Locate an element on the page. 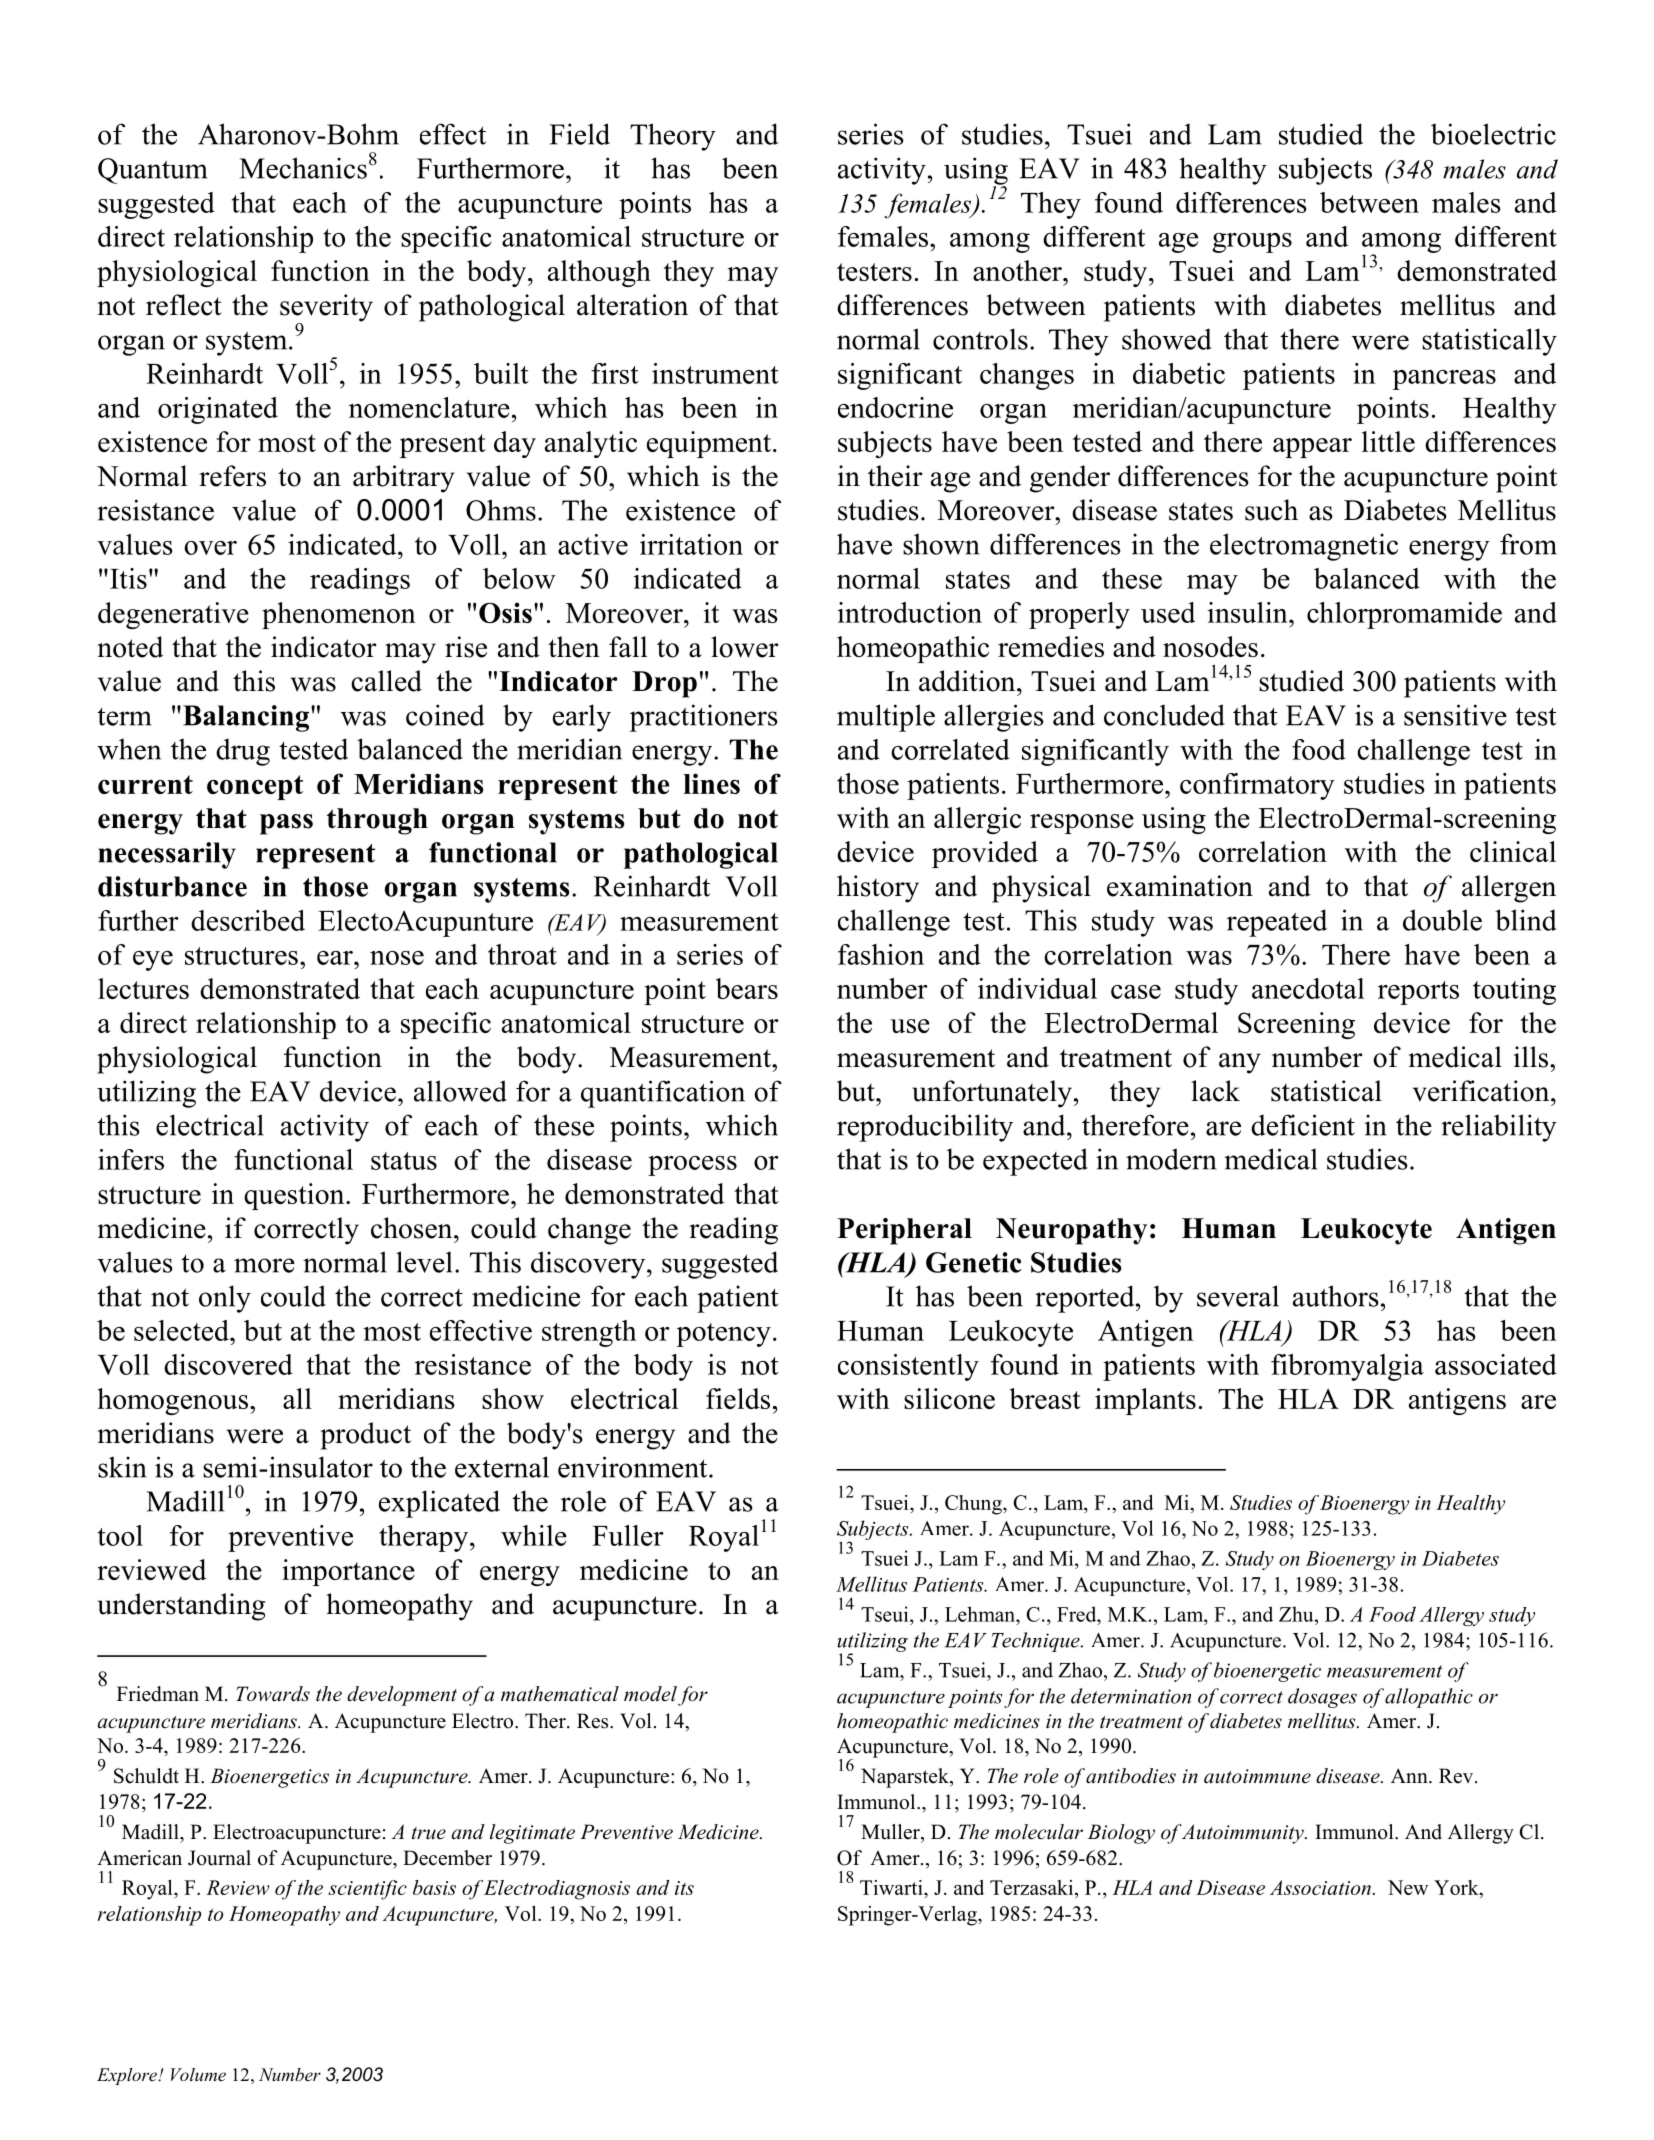 This document has width=1654, height=2140. lower is located at coordinates (744, 647).
